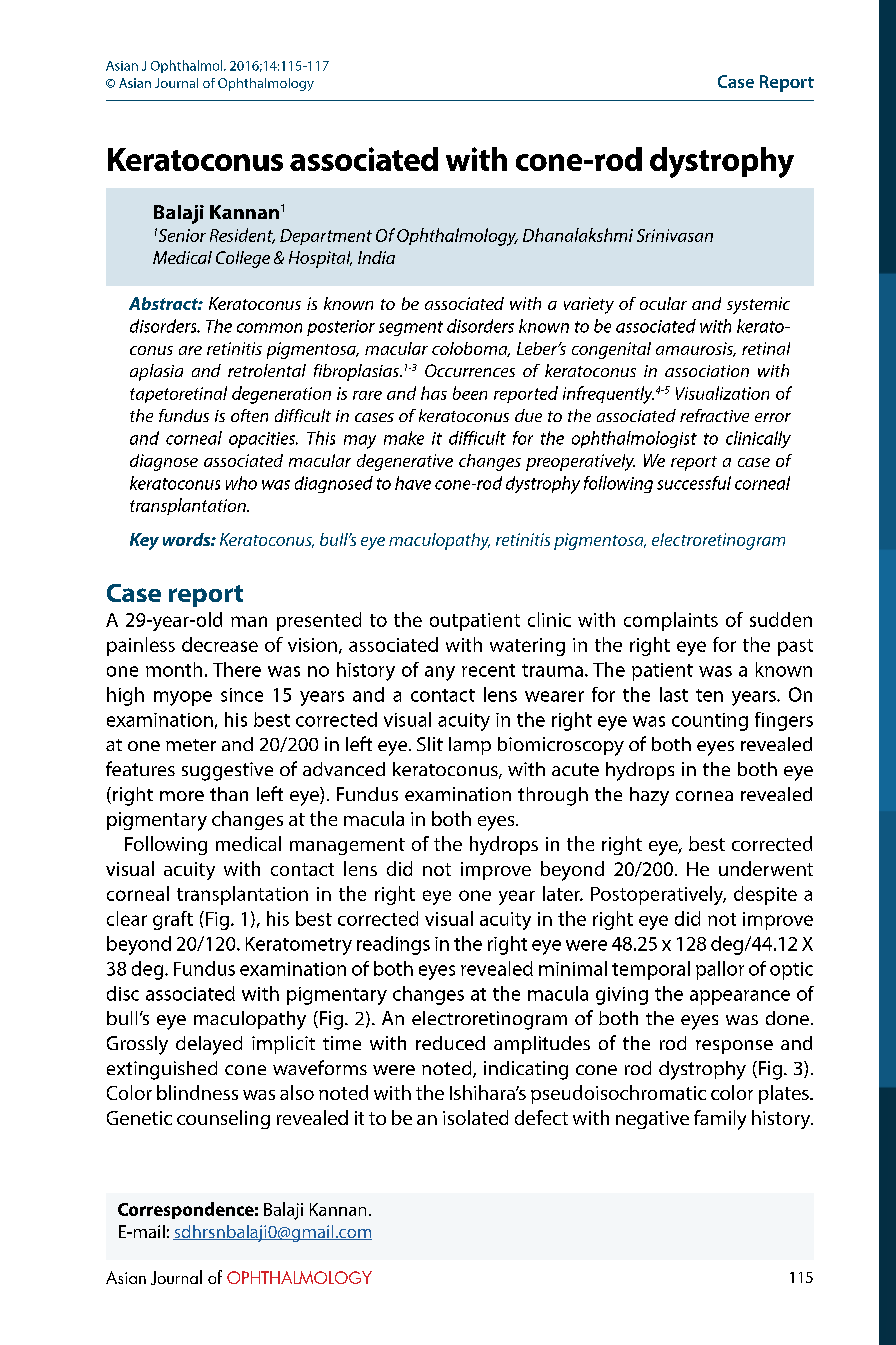 This page has height=1345, width=896. What do you see at coordinates (197, 1092) in the page?
I see `blindness` at bounding box center [197, 1092].
